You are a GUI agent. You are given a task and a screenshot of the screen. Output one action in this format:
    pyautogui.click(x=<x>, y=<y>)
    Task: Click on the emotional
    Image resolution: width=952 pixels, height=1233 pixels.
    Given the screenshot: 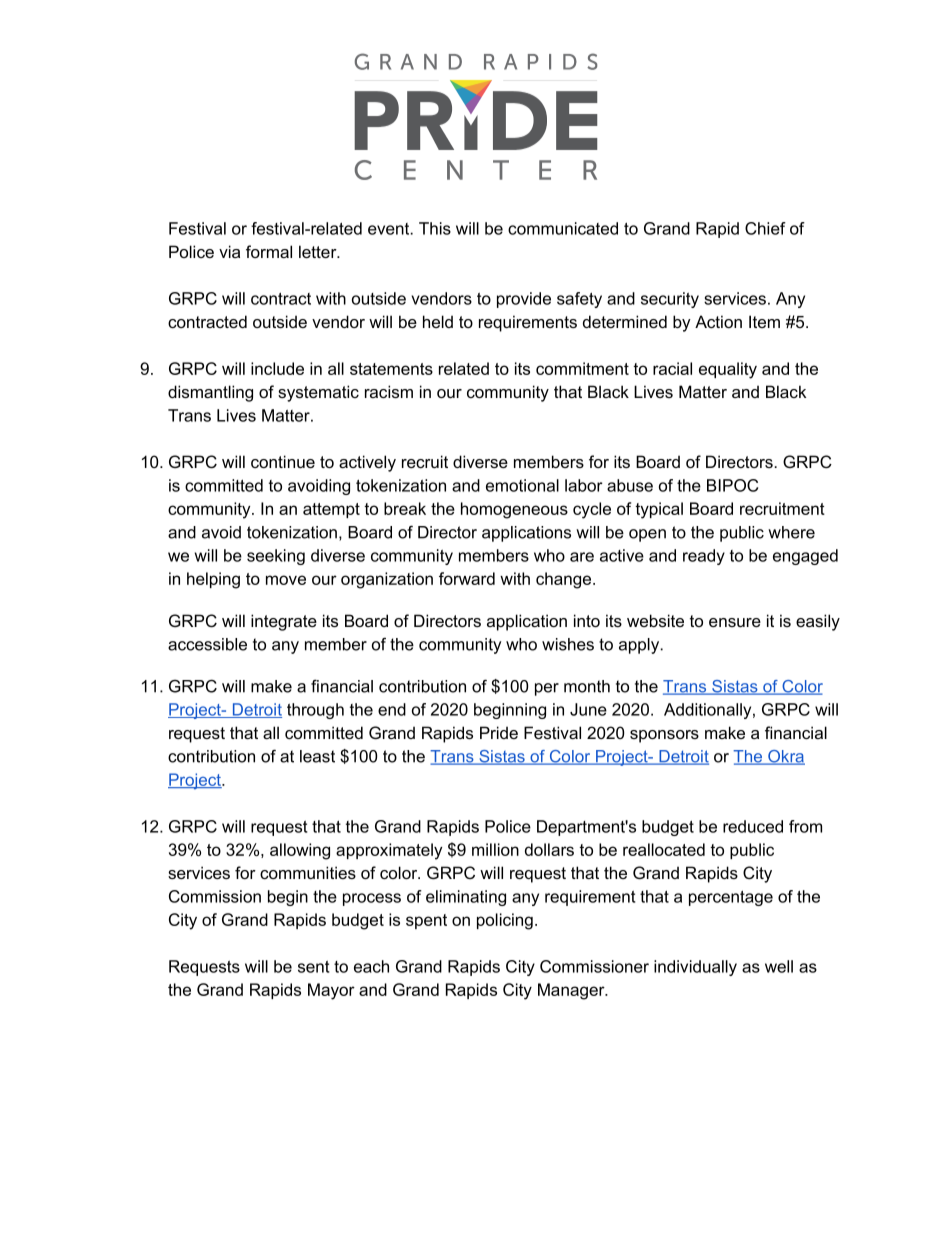 What is the action you would take?
    pyautogui.click(x=522, y=485)
